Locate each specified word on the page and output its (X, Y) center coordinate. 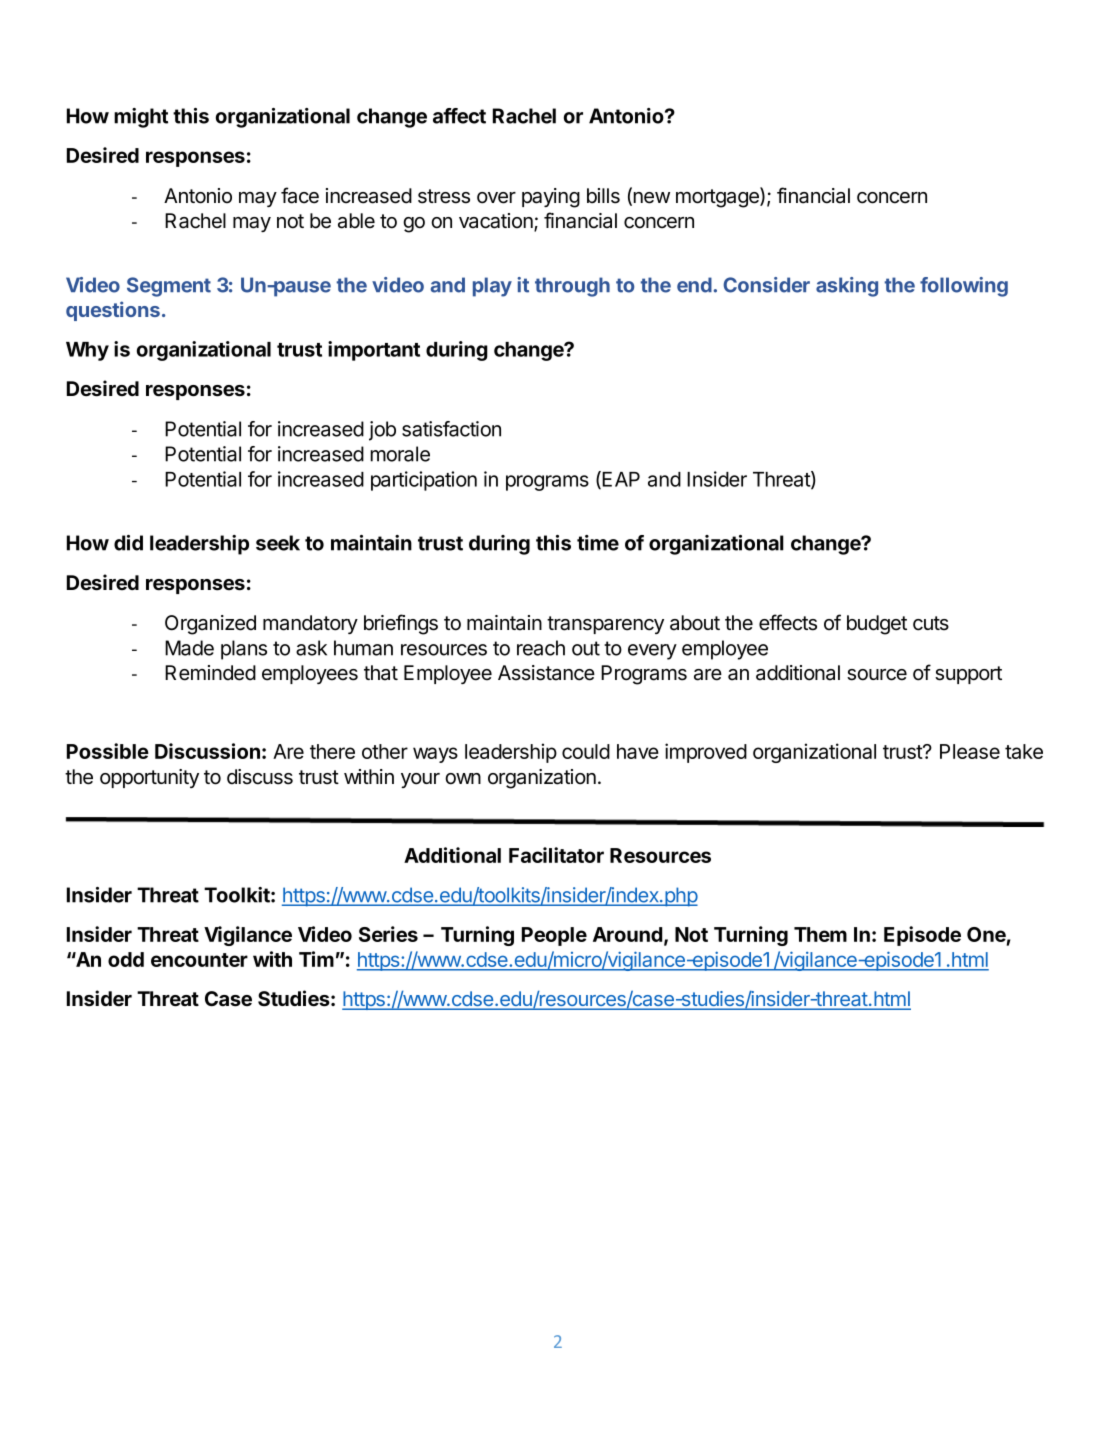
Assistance (546, 673)
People (554, 936)
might (141, 118)
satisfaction (451, 429)
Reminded (210, 673)
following (964, 287)
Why (87, 351)
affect (459, 116)
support (968, 675)
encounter (199, 960)
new (650, 199)
